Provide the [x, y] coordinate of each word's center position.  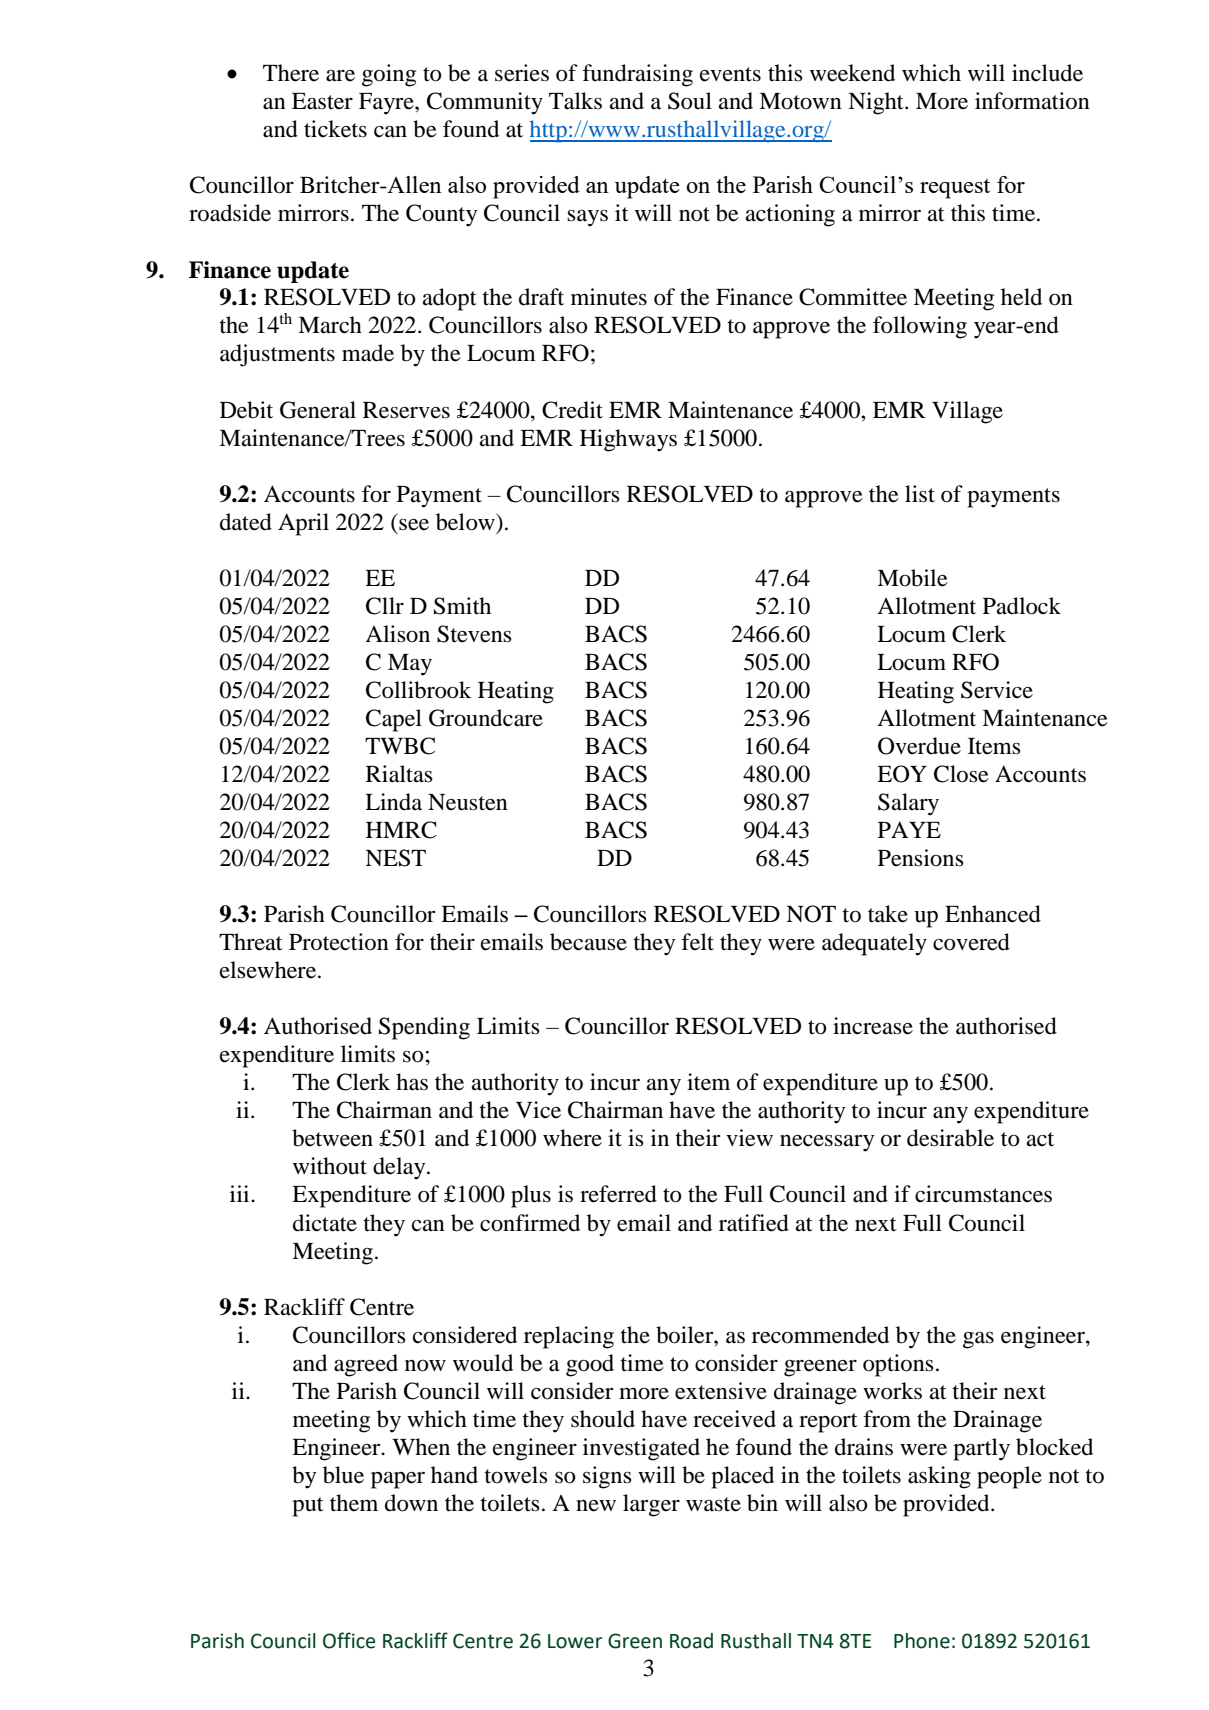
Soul [690, 101]
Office [349, 1640]
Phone [922, 1641]
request [955, 189]
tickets [335, 129]
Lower [575, 1641]
